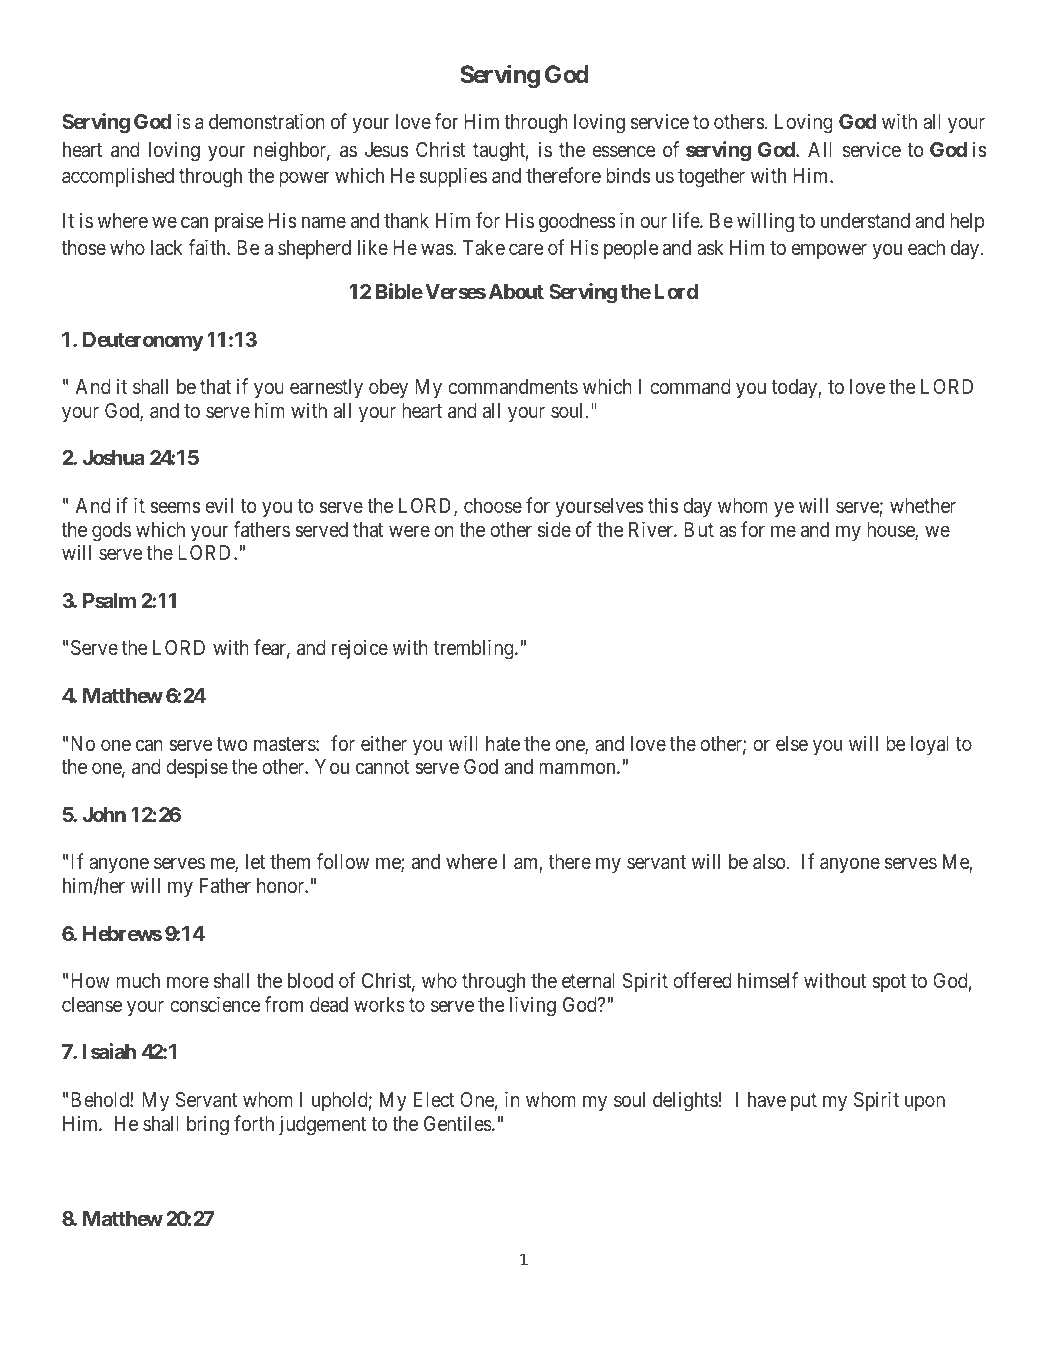  Describe the element at coordinates (930, 746) in the page. I see `loyal` at that location.
